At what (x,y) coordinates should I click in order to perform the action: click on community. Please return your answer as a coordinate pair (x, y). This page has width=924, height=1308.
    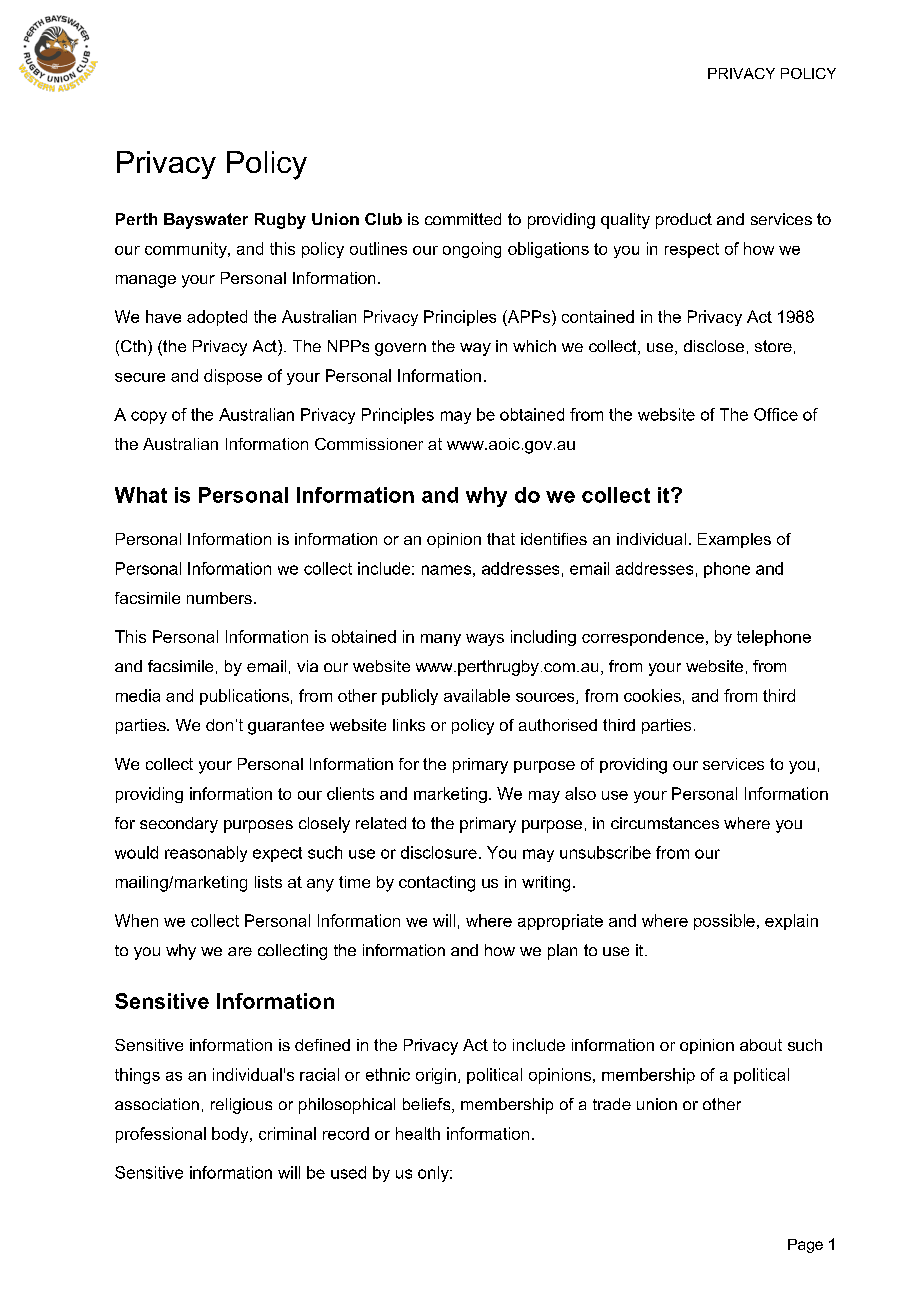
    Looking at the image, I should click on (187, 250).
